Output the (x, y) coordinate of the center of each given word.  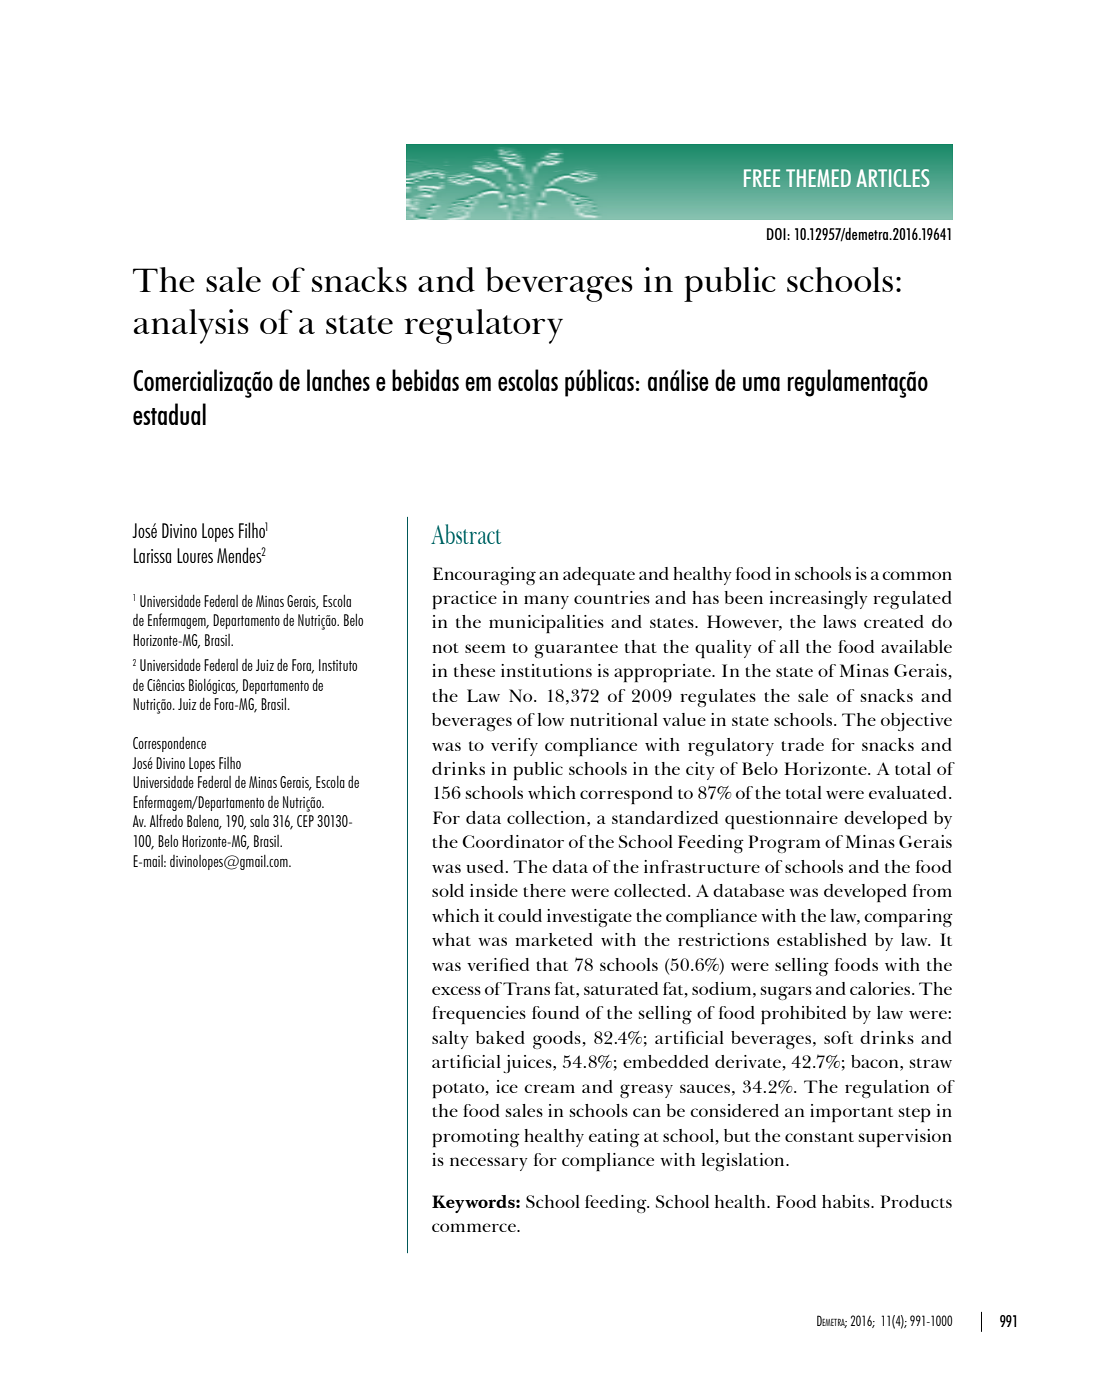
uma (761, 383)
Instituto (338, 665)
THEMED (818, 178)
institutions (546, 670)
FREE (762, 178)
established (822, 939)
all (789, 646)
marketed (554, 939)
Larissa (152, 555)
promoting (476, 1138)
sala (259, 821)
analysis (191, 326)
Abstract (466, 534)
